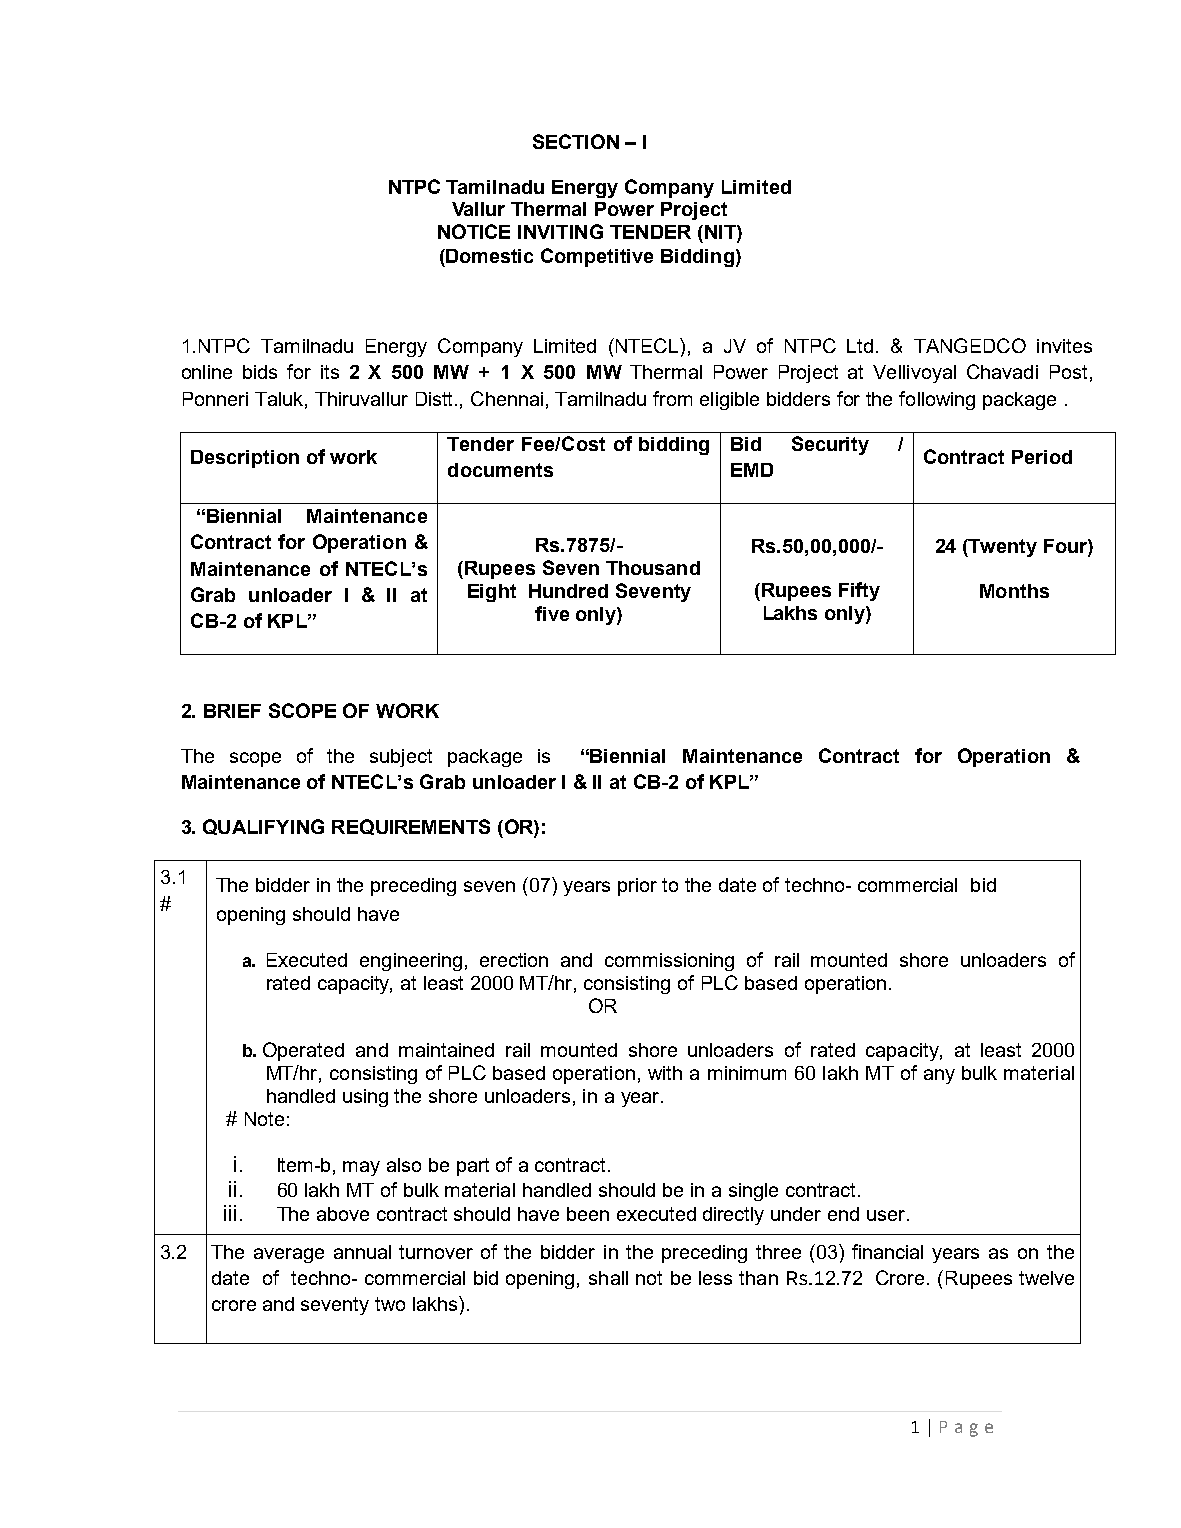 This page has width=1181, height=1528. Describe the element at coordinates (672, 398) in the page. I see `from` at that location.
